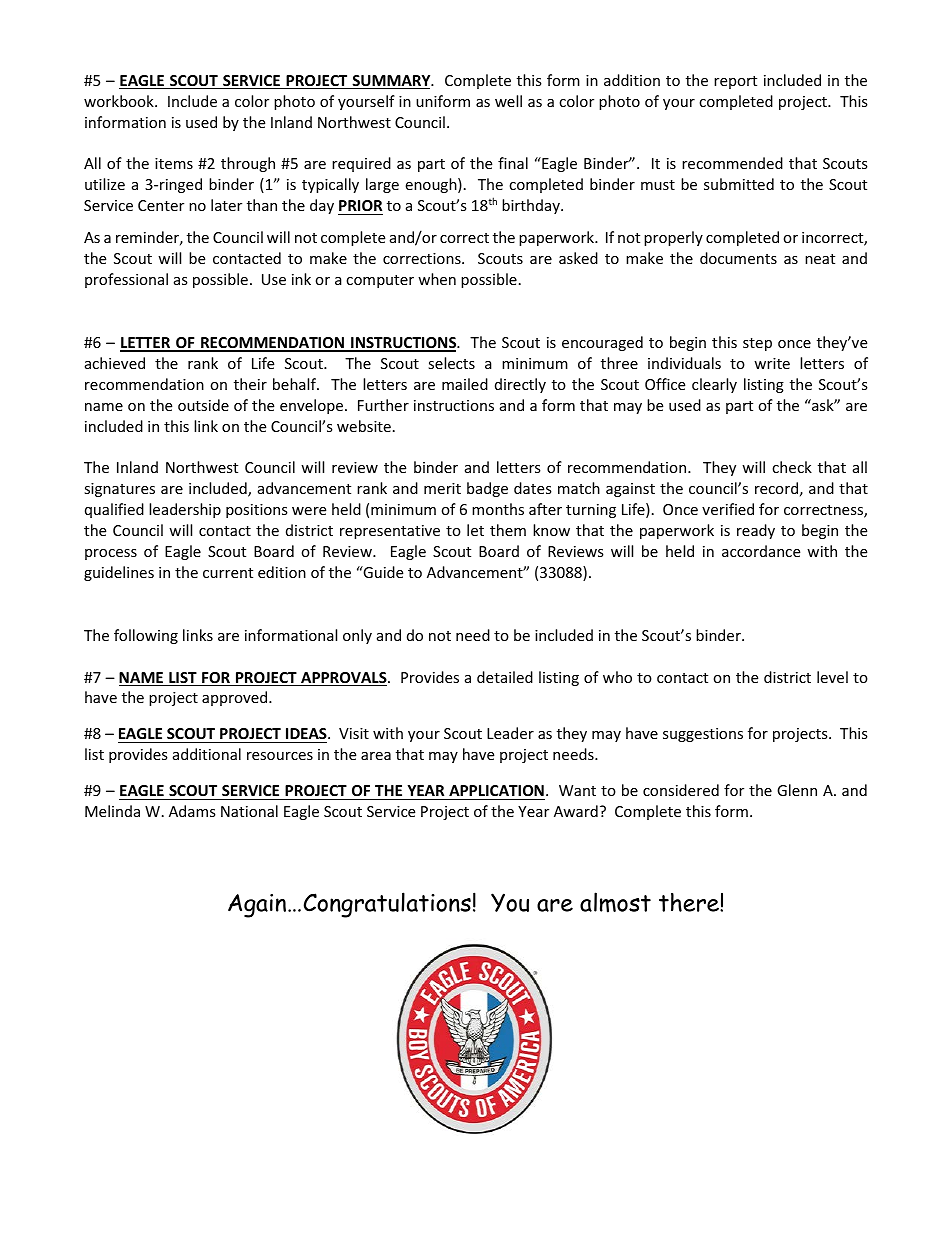 The width and height of the screenshot is (952, 1233). What do you see at coordinates (508, 101) in the screenshot?
I see `well` at bounding box center [508, 101].
